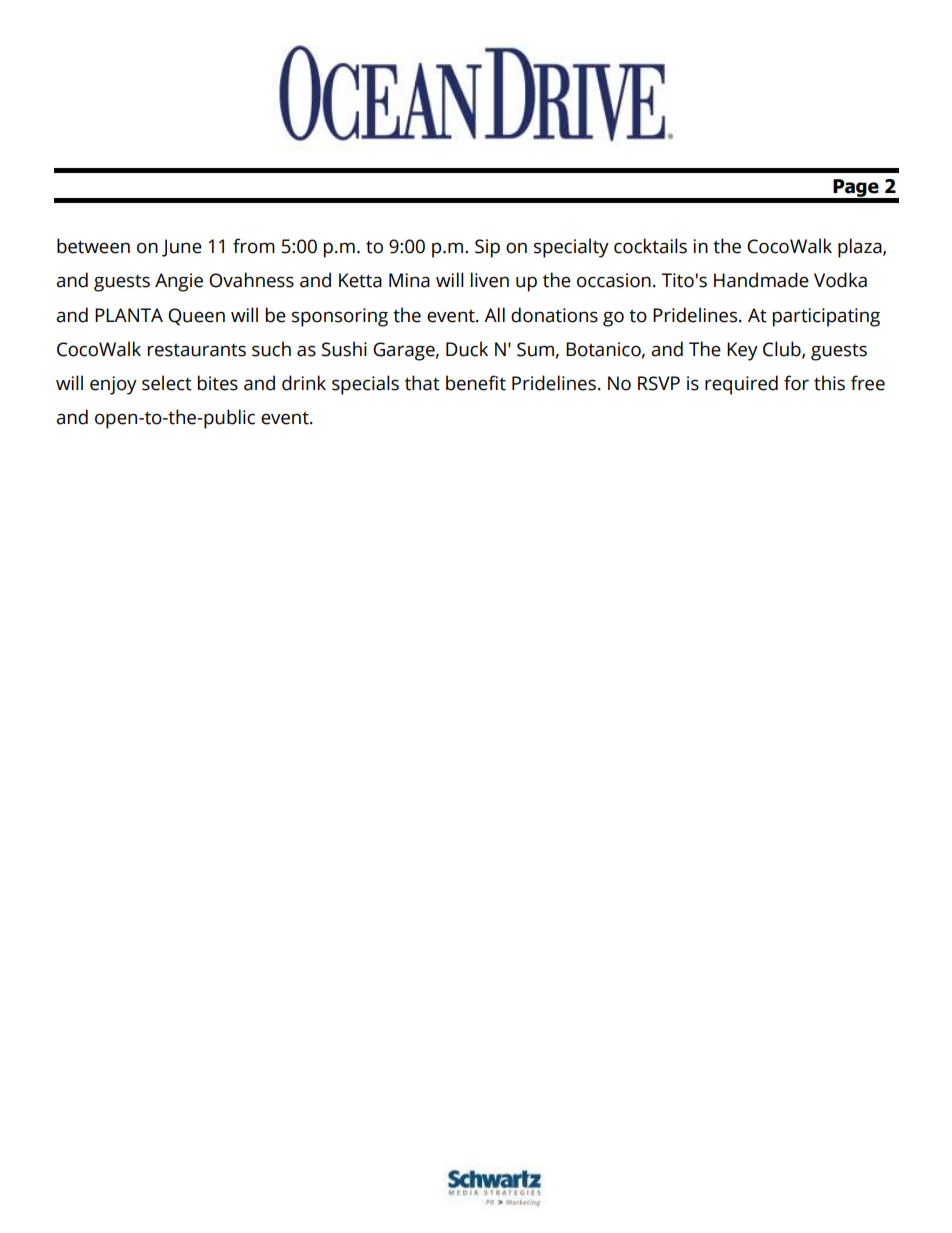  Describe the element at coordinates (182, 248) in the screenshot. I see `June` at that location.
